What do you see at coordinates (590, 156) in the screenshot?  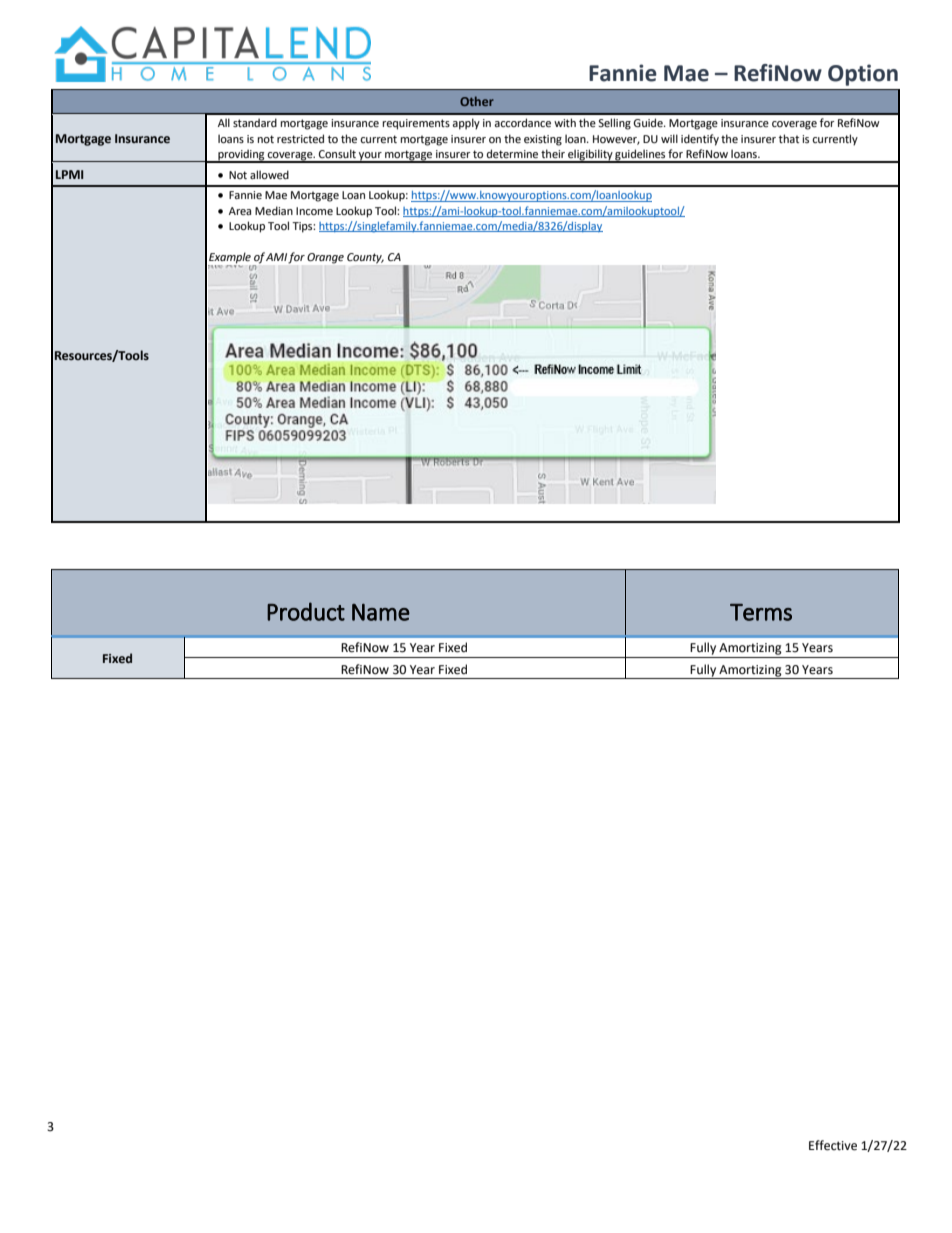 I see `eligibility` at bounding box center [590, 156].
